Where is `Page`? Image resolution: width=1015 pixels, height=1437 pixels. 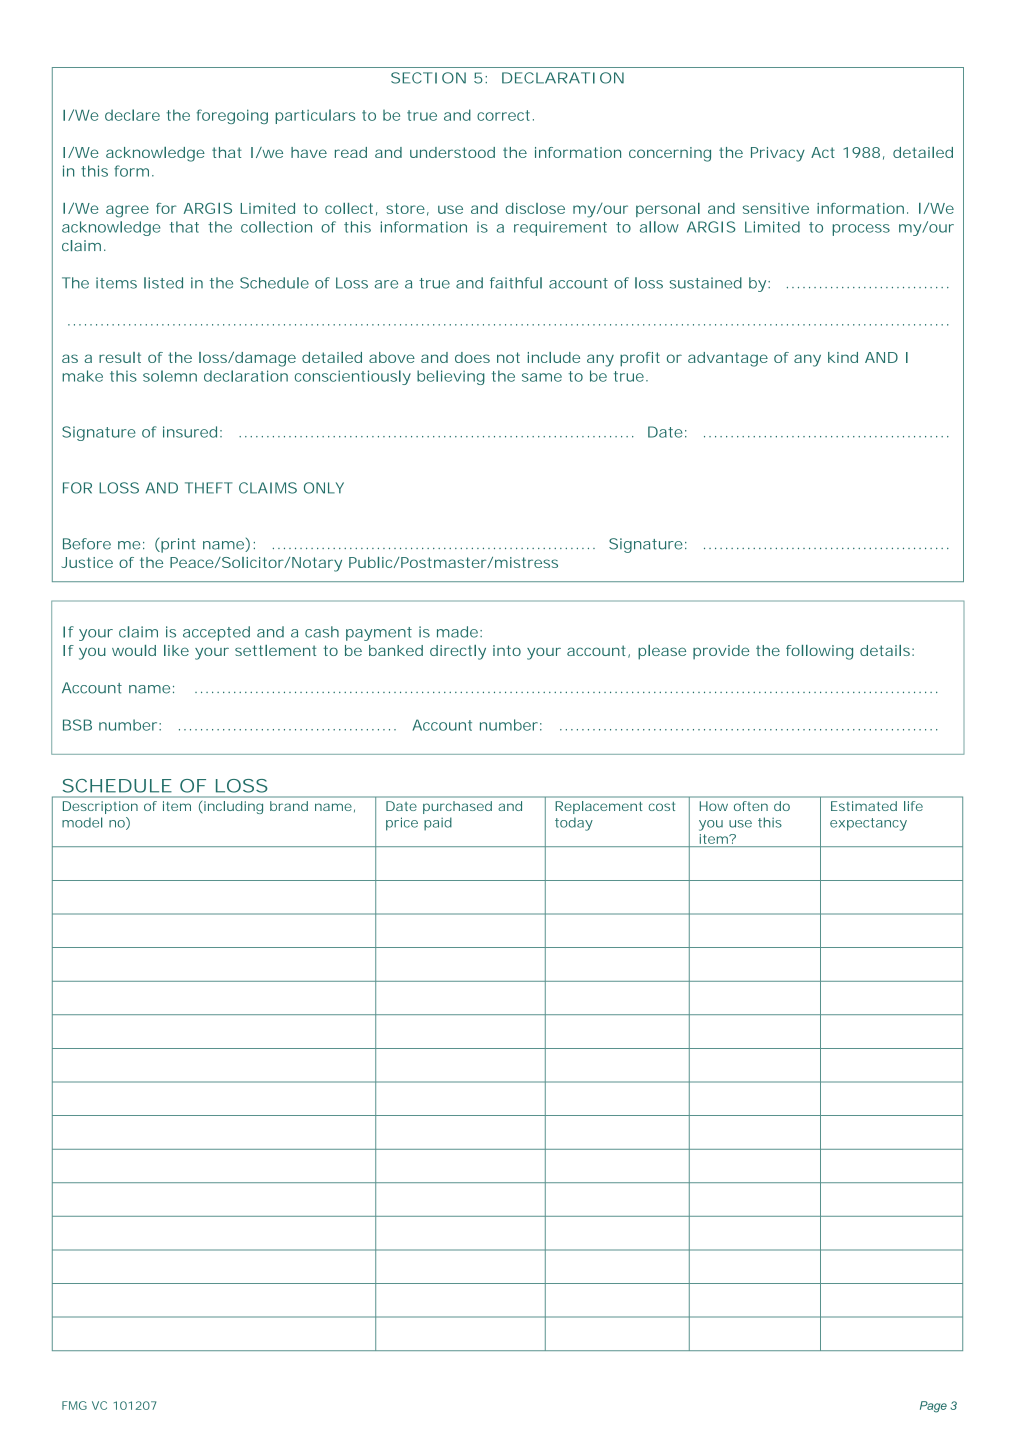
Page is located at coordinates (933, 1407).
